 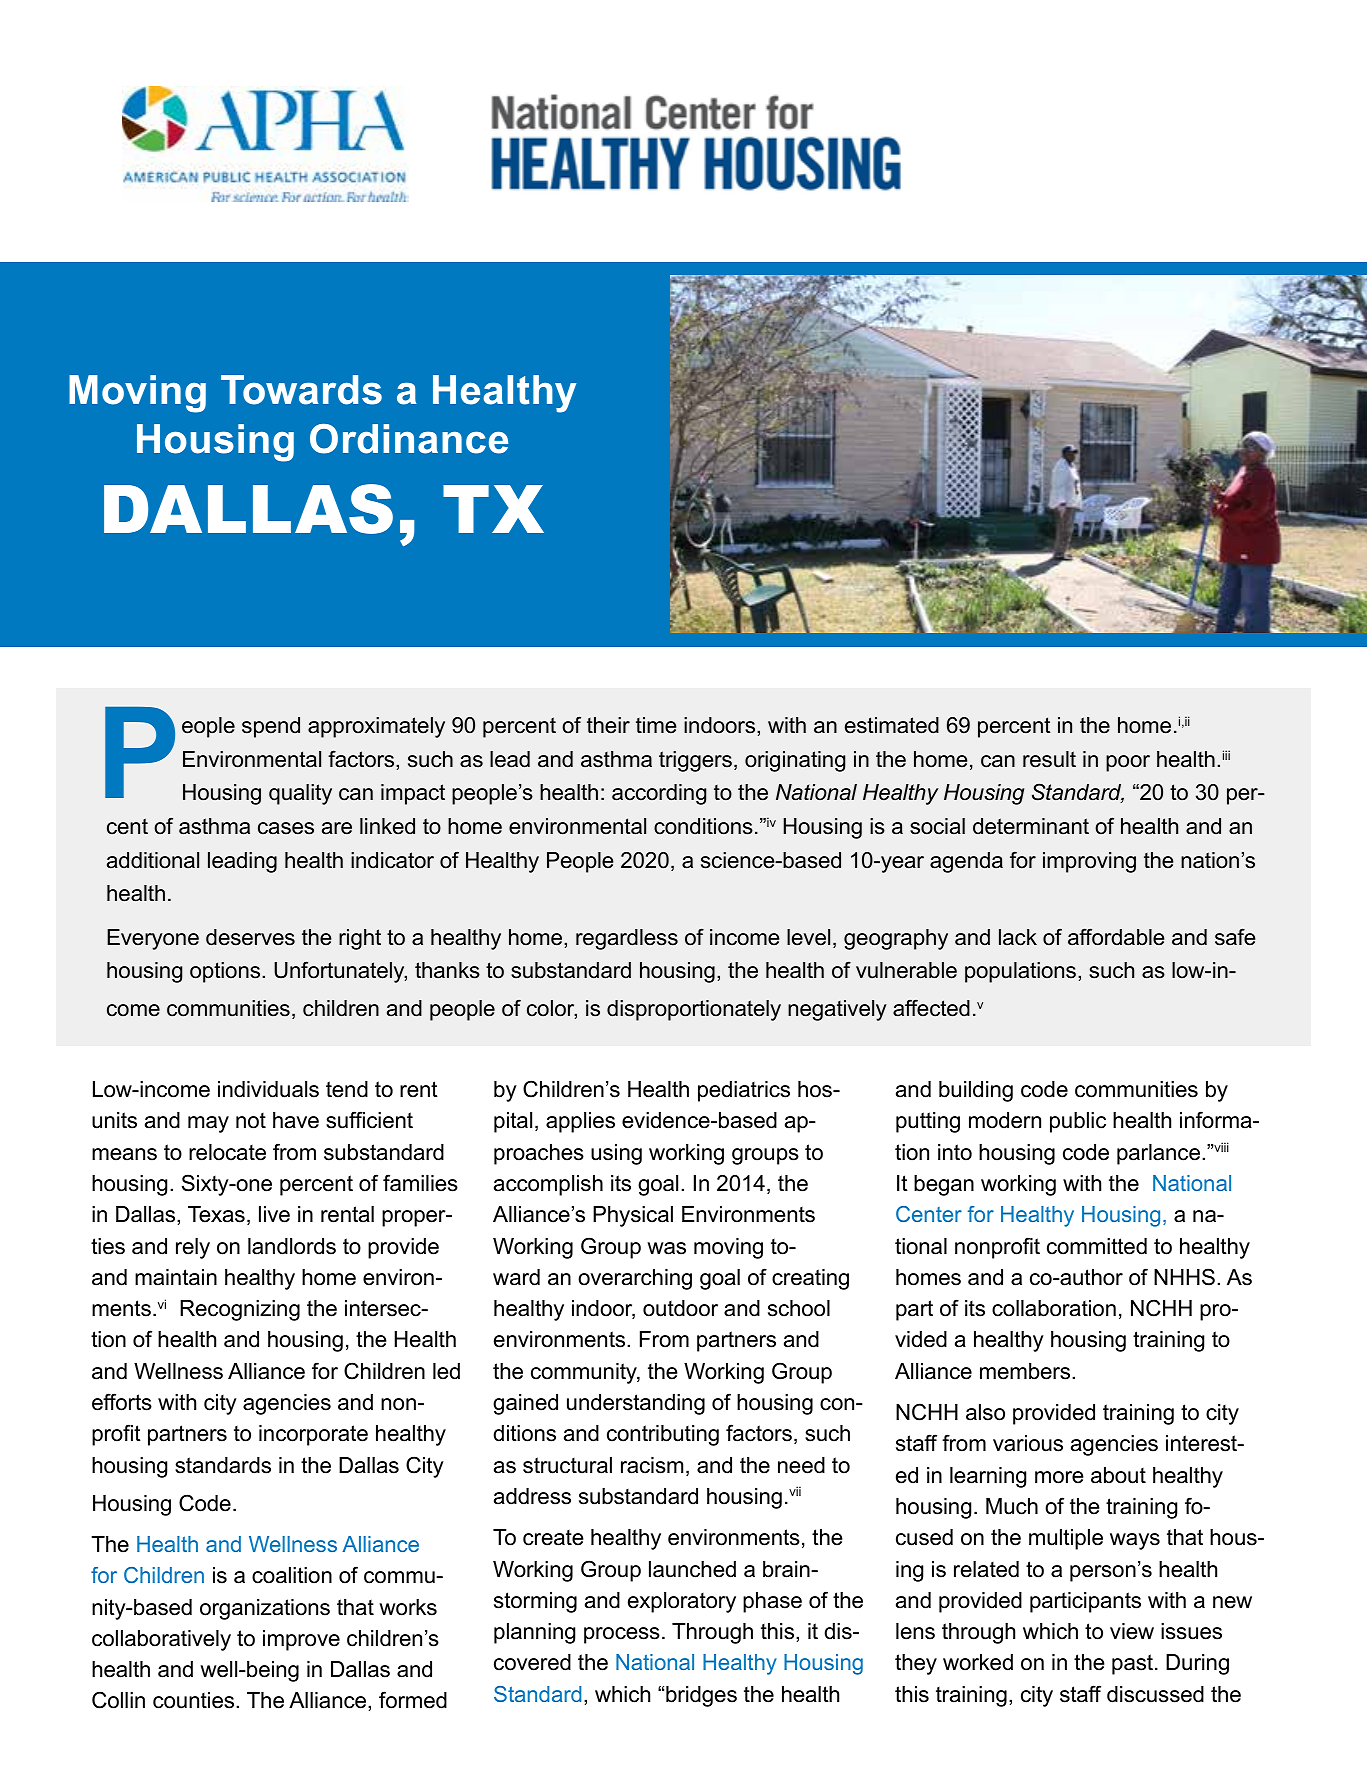 What do you see at coordinates (301, 1640) in the document?
I see `improve` at bounding box center [301, 1640].
